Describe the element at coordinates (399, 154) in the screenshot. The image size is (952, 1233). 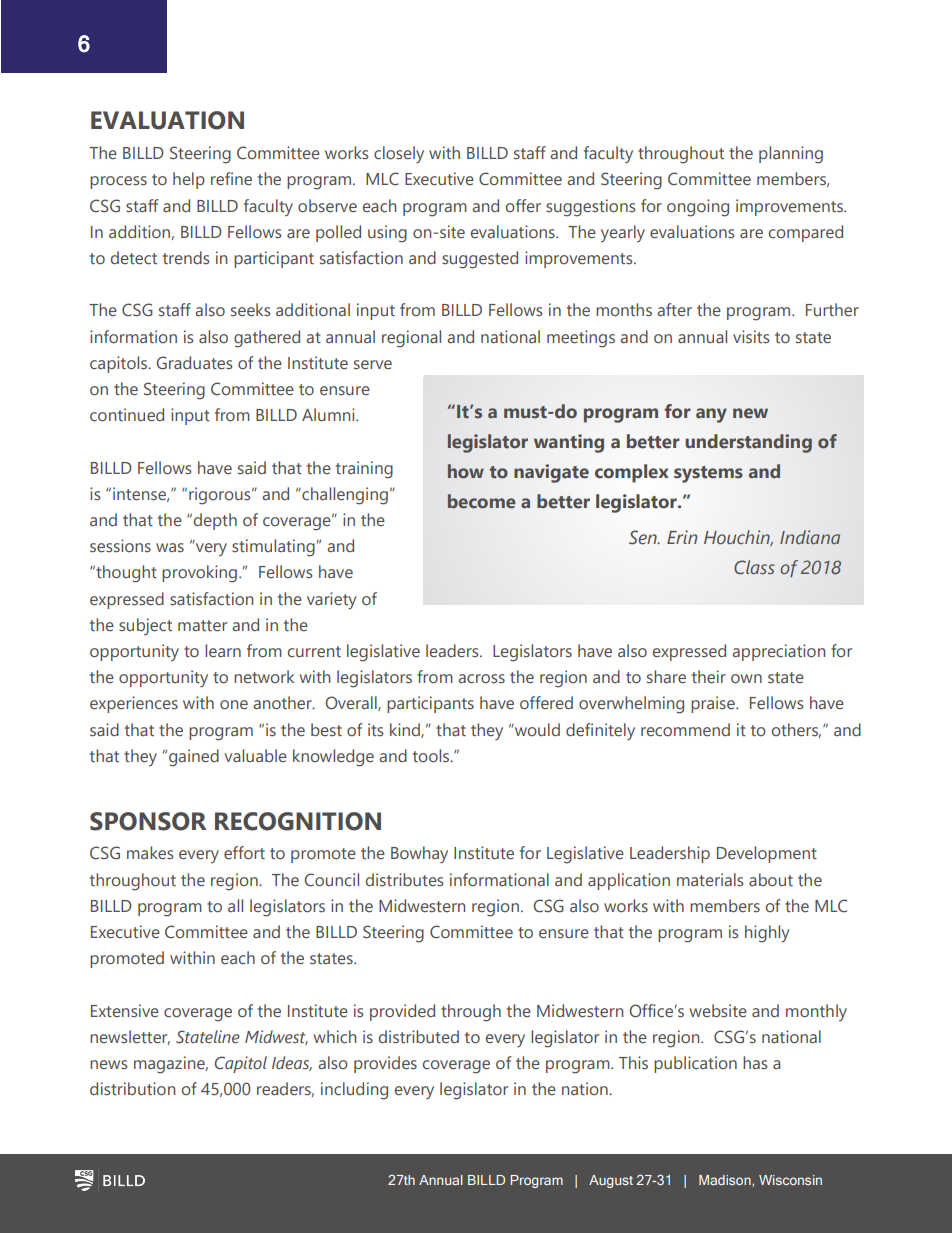
I see `closely` at that location.
